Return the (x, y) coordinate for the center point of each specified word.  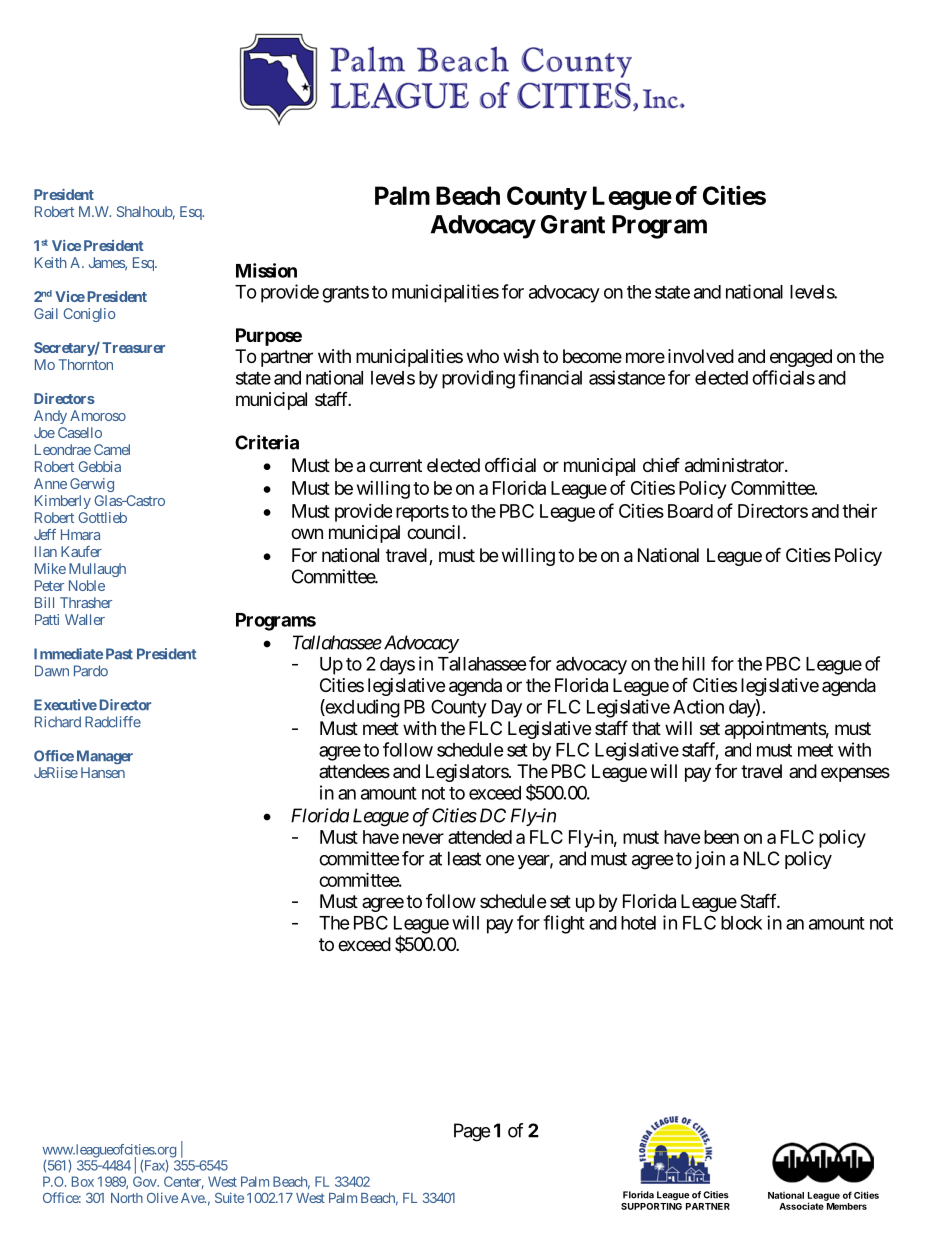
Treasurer (133, 347)
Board (690, 511)
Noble (87, 585)
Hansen (103, 772)
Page (472, 1132)
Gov (145, 1181)
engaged (801, 358)
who (483, 356)
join (710, 860)
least (464, 858)
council (435, 532)
